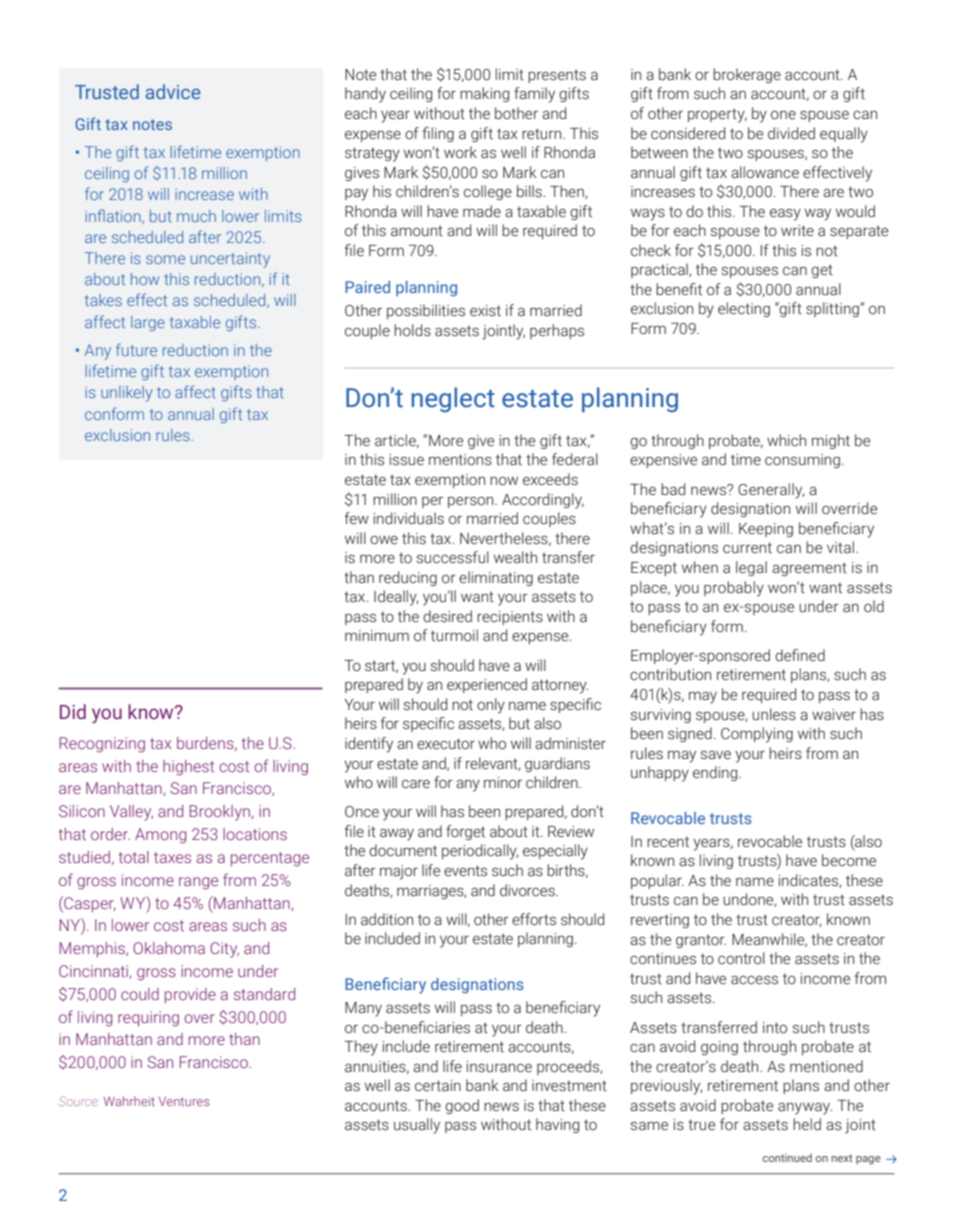 Image resolution: width=953 pixels, height=1232 pixels. What do you see at coordinates (807, 1124) in the screenshot?
I see `held` at bounding box center [807, 1124].
